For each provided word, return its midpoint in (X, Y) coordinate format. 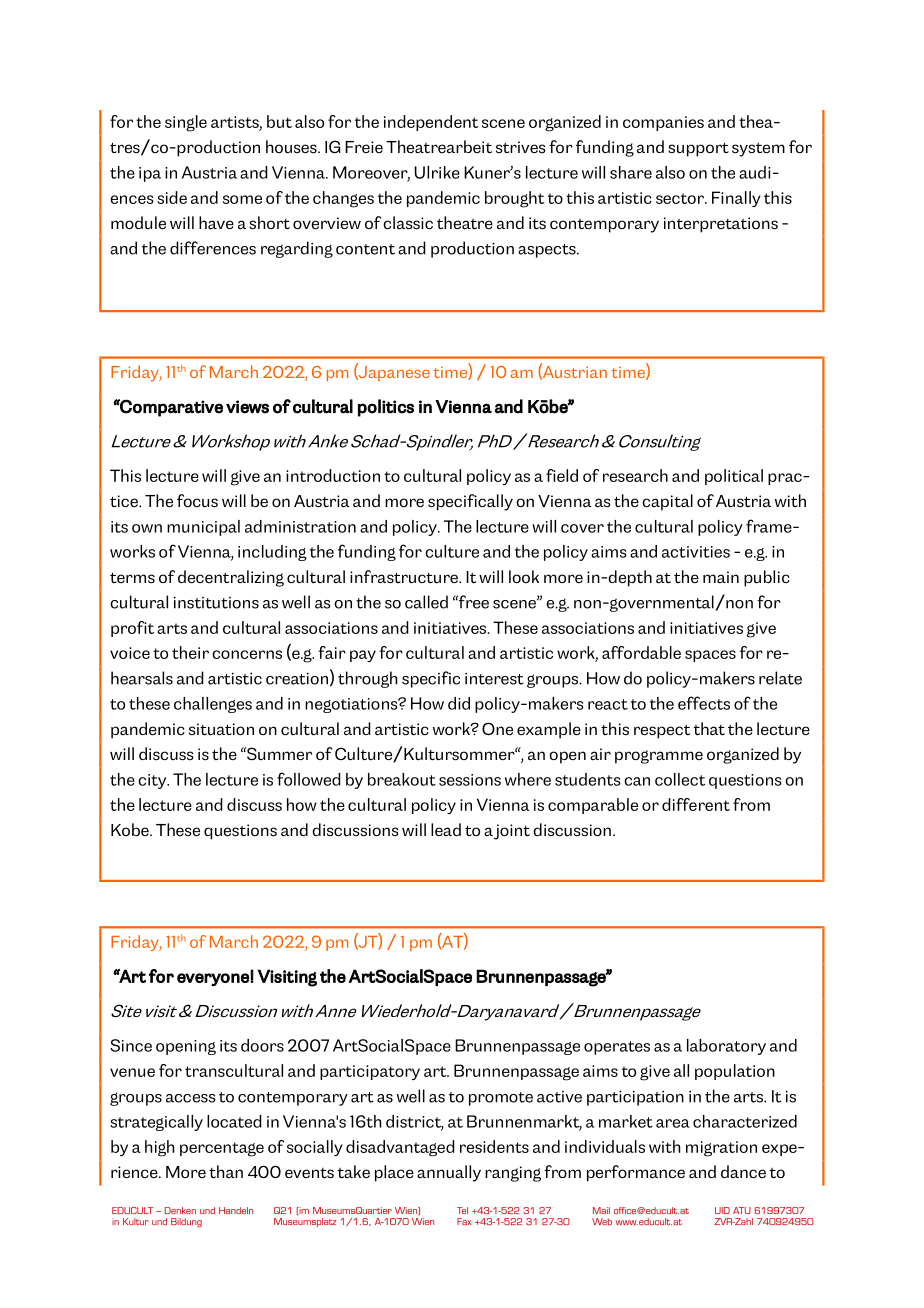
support (698, 149)
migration (721, 1149)
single (186, 123)
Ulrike (437, 172)
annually (449, 1173)
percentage (222, 1149)
